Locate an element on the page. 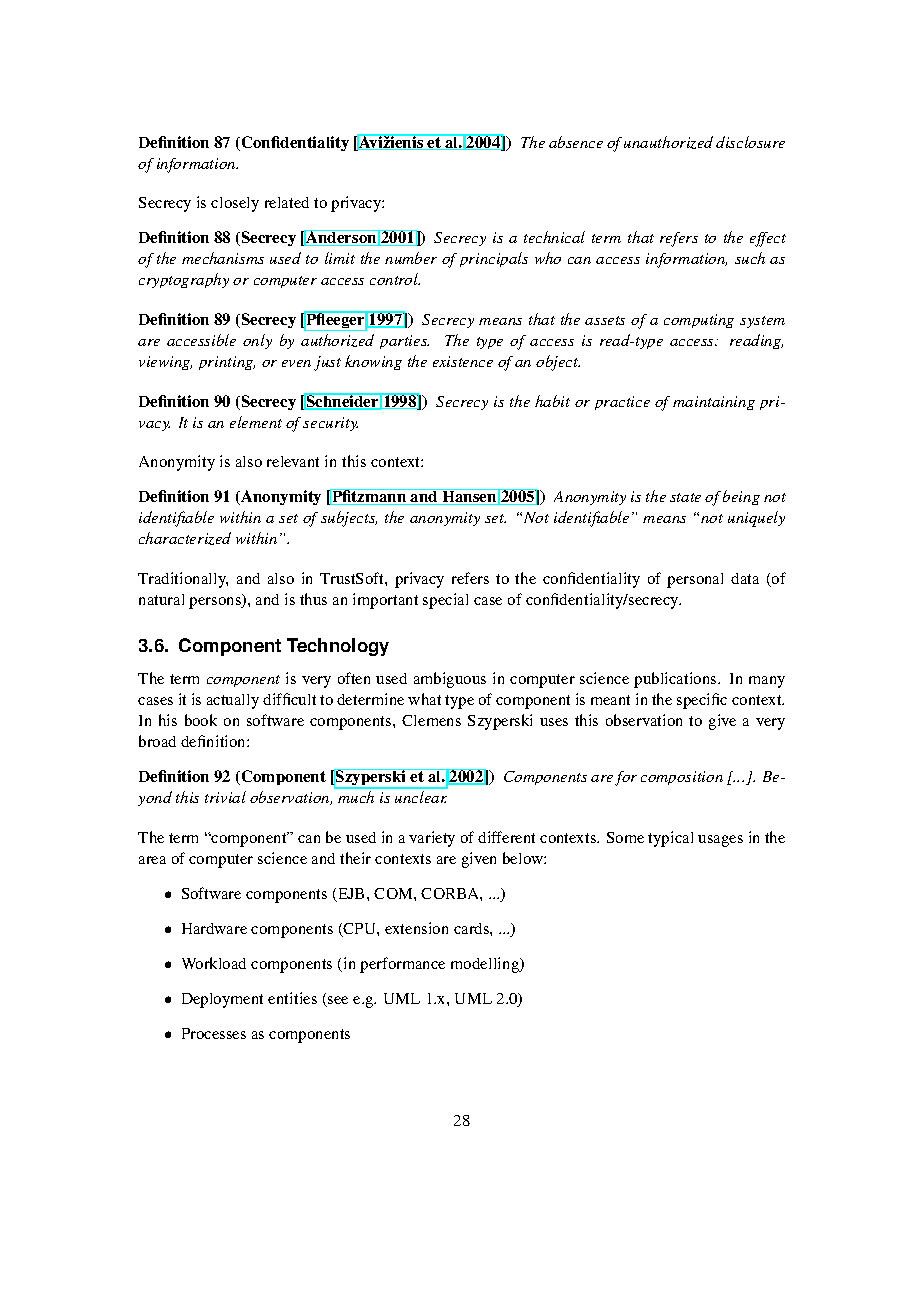 Image resolution: width=924 pixels, height=1308 pixels. absence is located at coordinates (576, 142).
